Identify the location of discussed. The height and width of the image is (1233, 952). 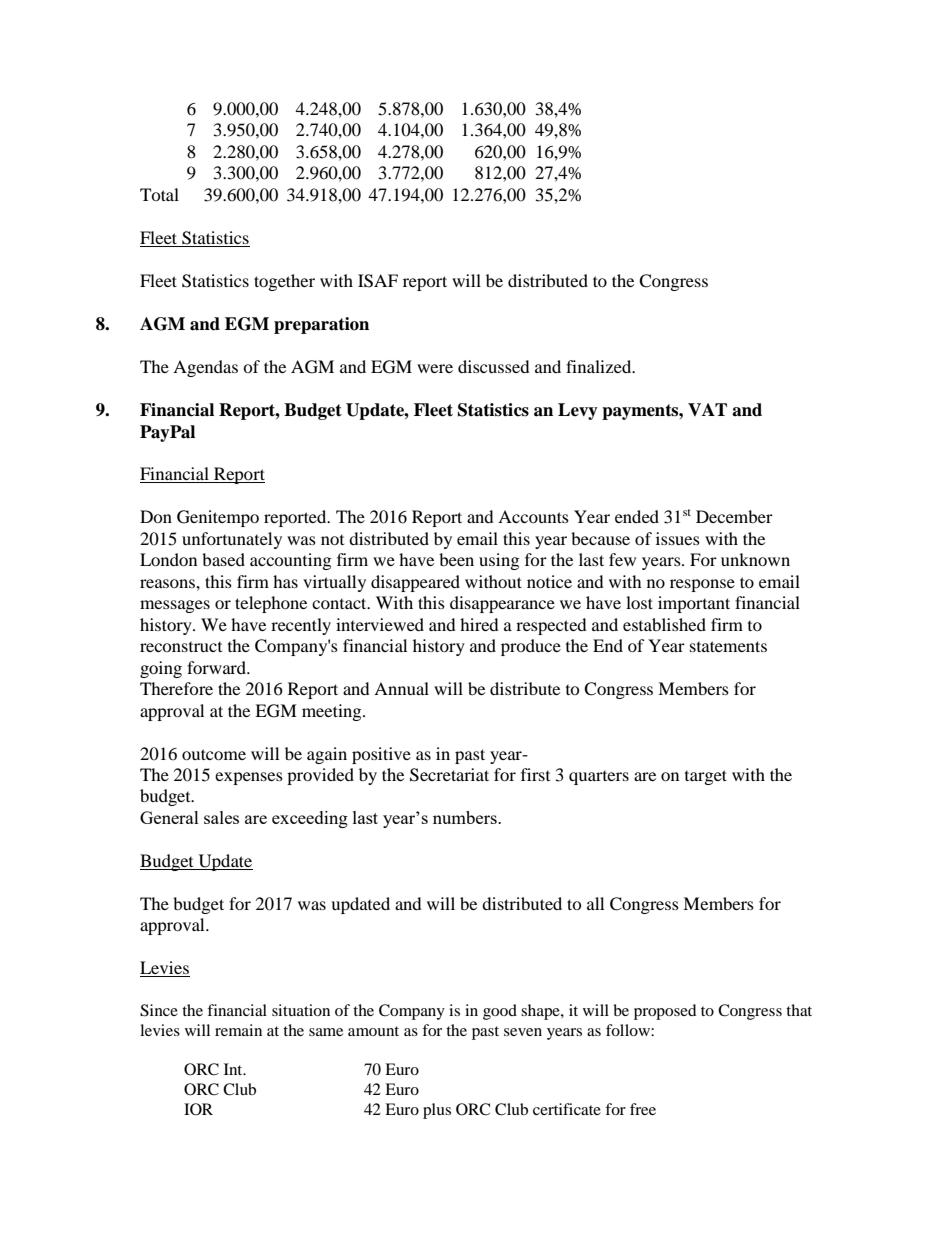
(494, 366).
